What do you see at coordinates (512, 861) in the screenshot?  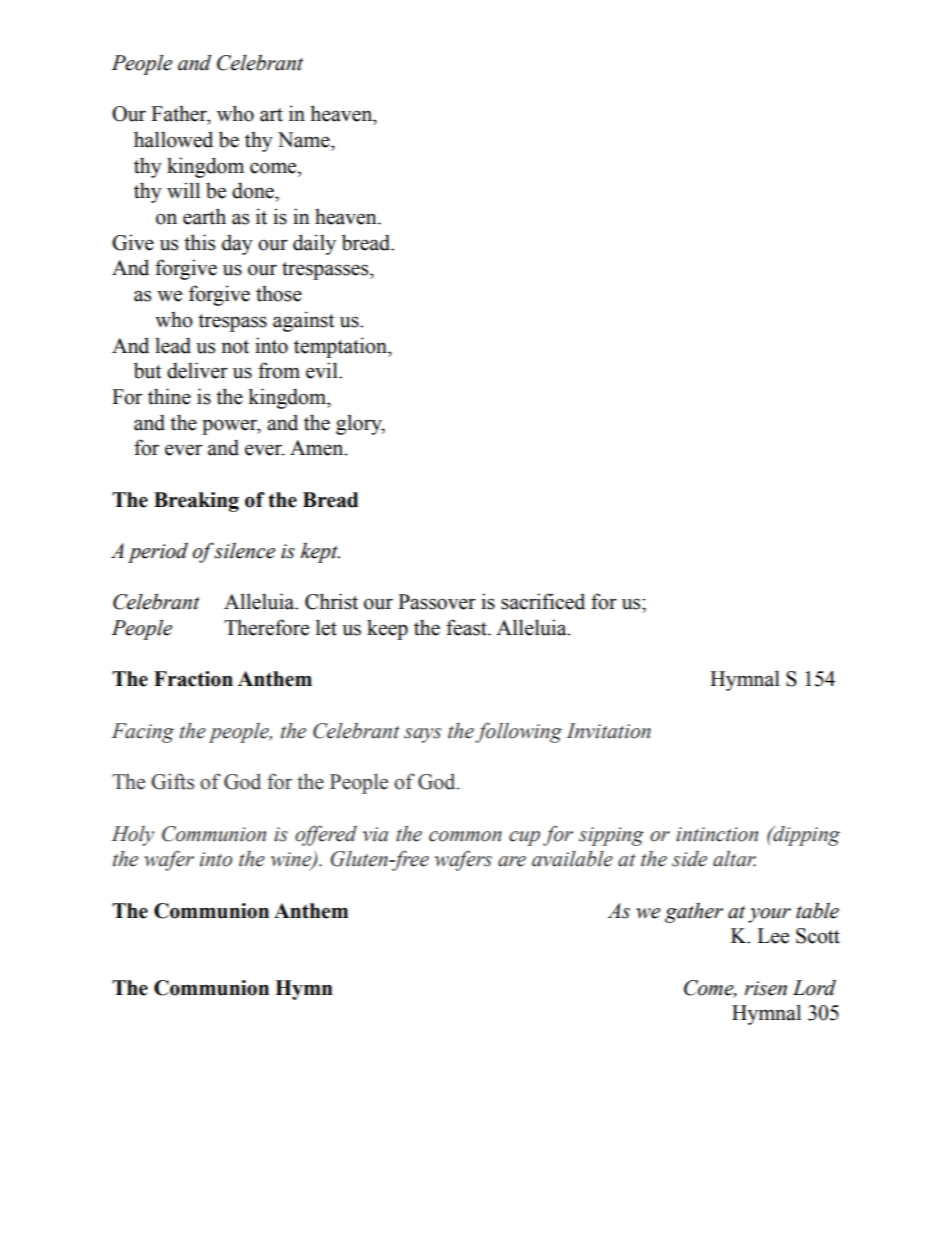 I see `are` at bounding box center [512, 861].
